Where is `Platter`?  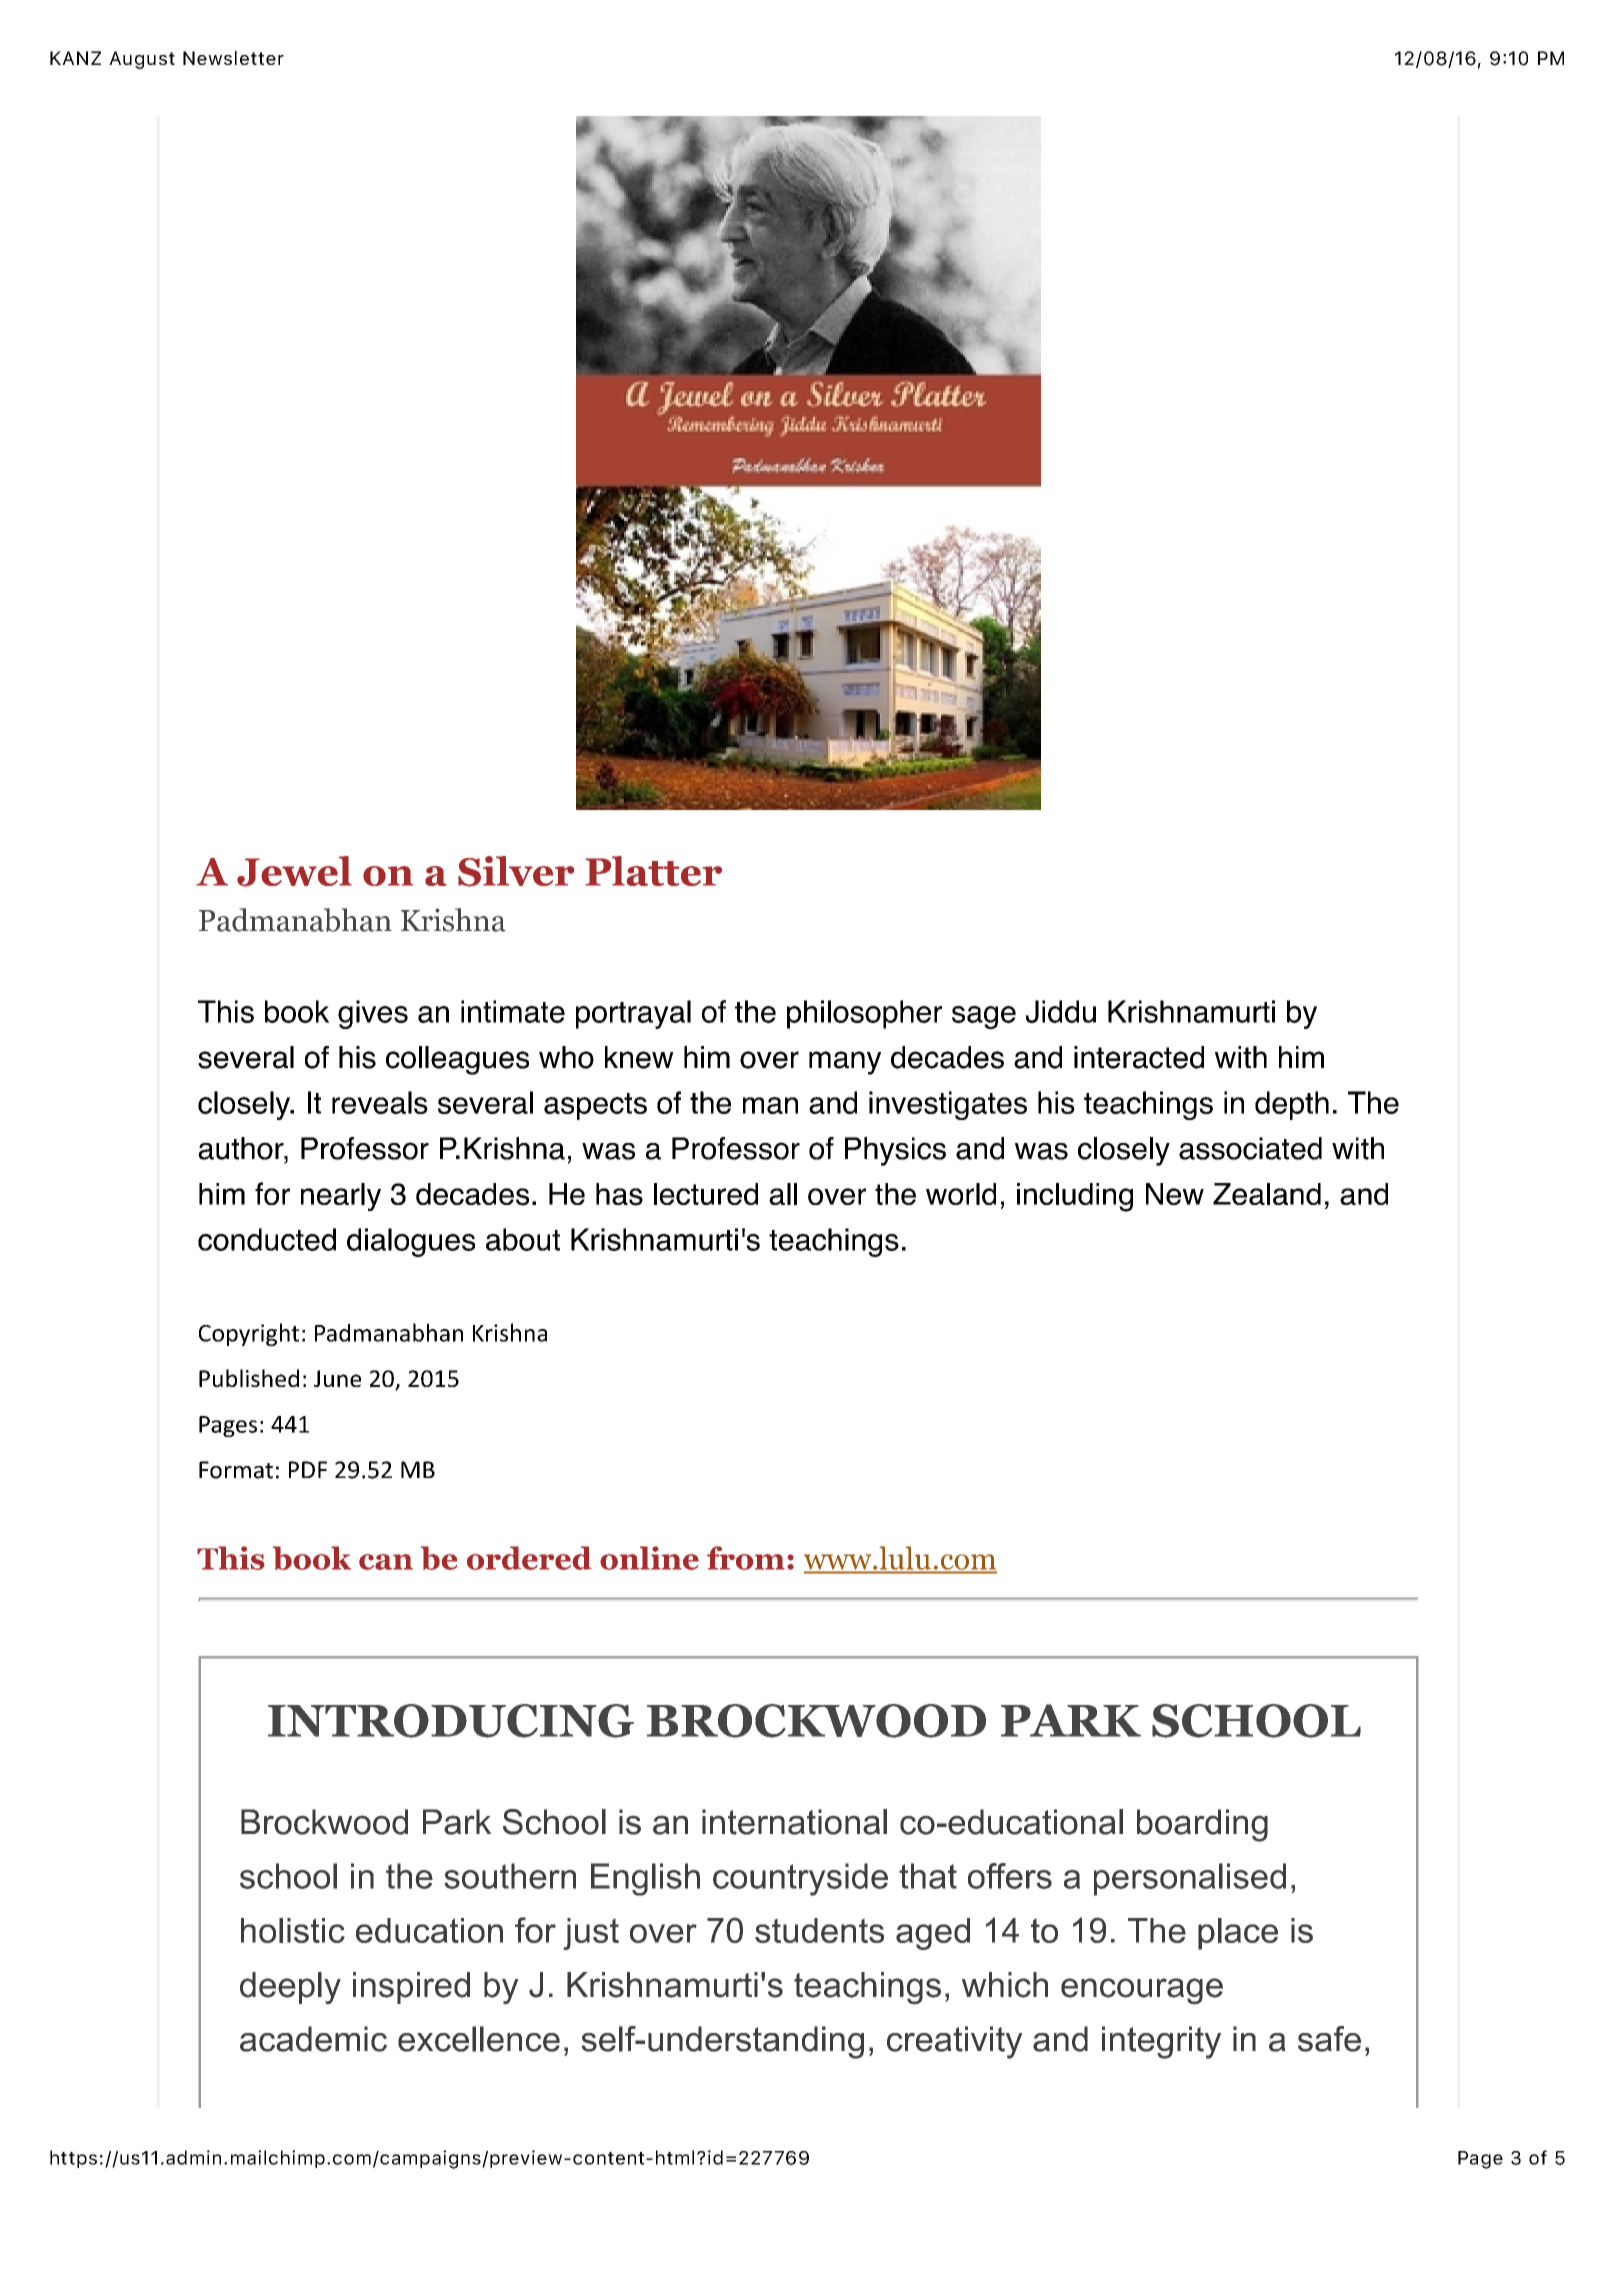
Platter is located at coordinates (653, 871).
